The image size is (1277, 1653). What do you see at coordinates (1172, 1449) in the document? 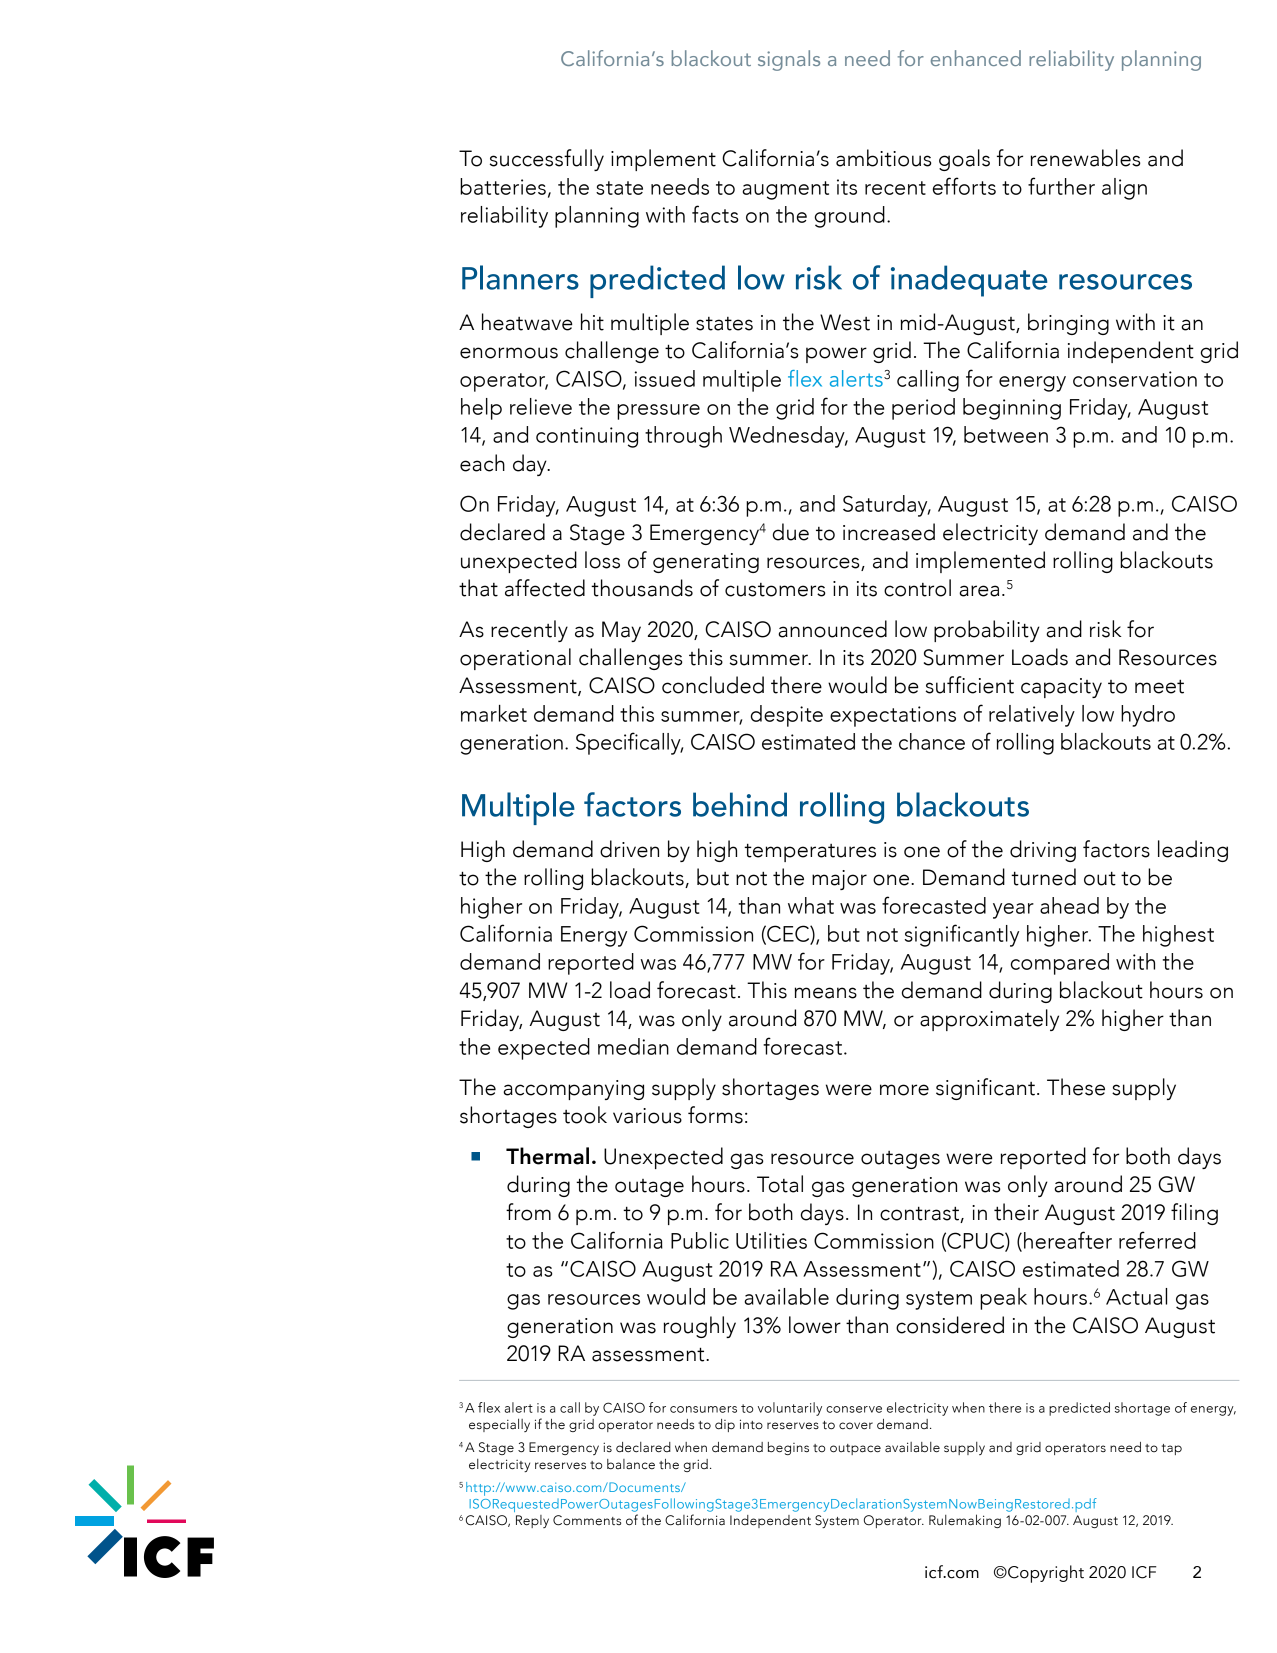
I see `tap` at bounding box center [1172, 1449].
